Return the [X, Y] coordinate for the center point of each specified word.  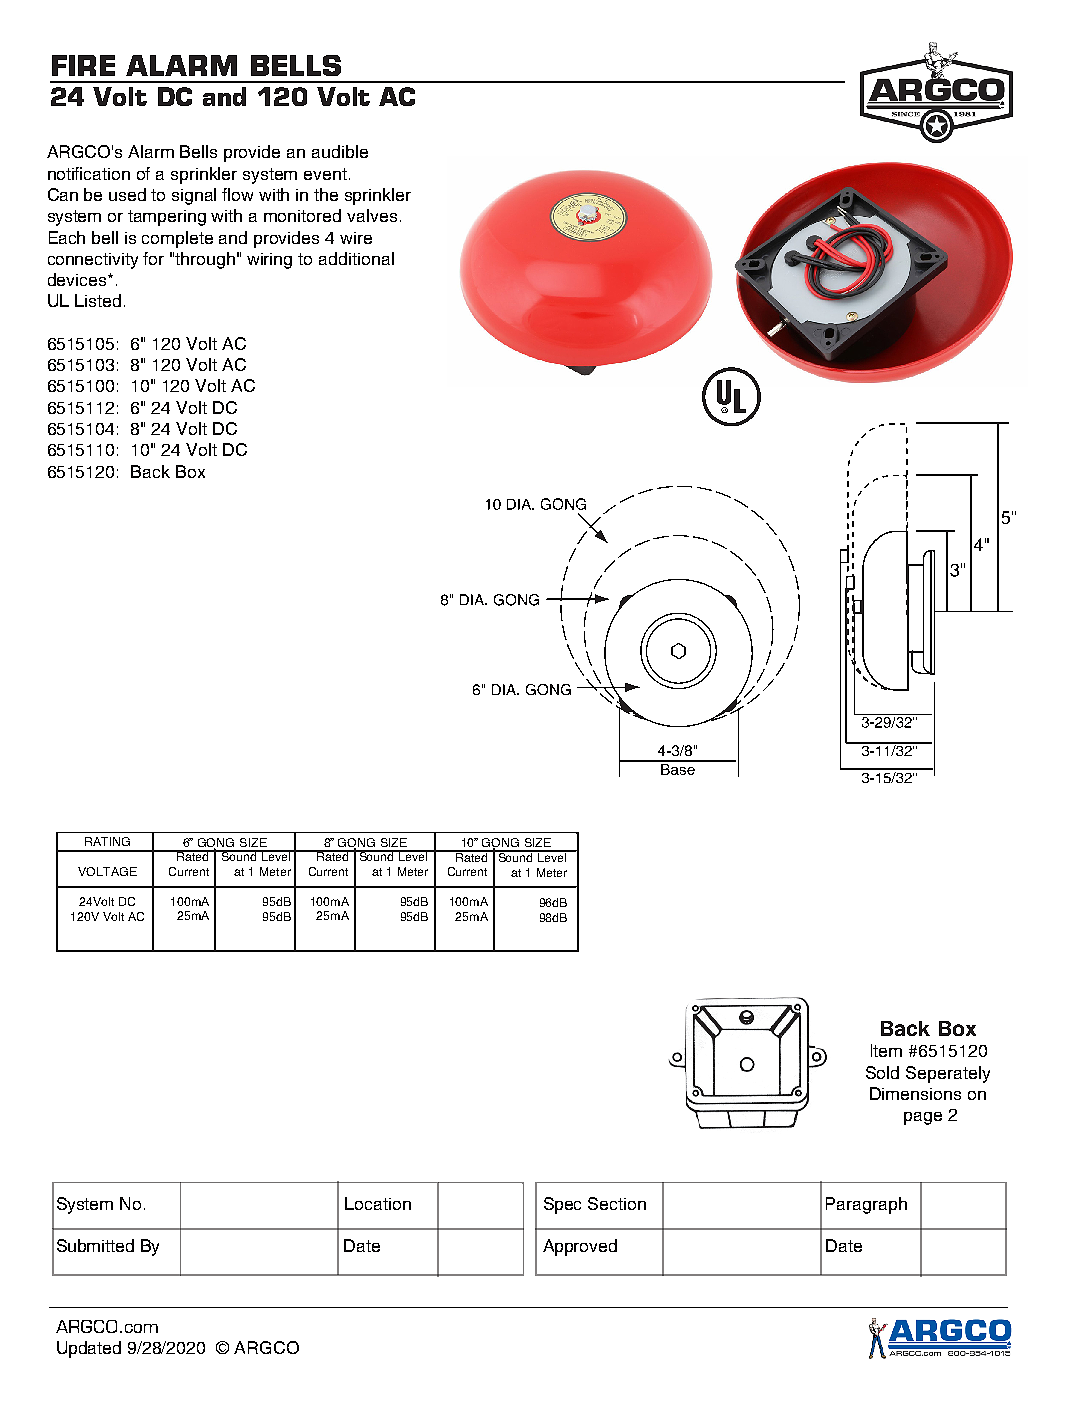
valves [372, 215]
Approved [580, 1247]
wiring [269, 261]
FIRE [83, 65]
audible [340, 151]
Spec [562, 1205]
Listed [98, 300]
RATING [107, 841]
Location [378, 1203]
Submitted [95, 1245]
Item [886, 1050]
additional [356, 258]
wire [356, 238]
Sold [882, 1072]
